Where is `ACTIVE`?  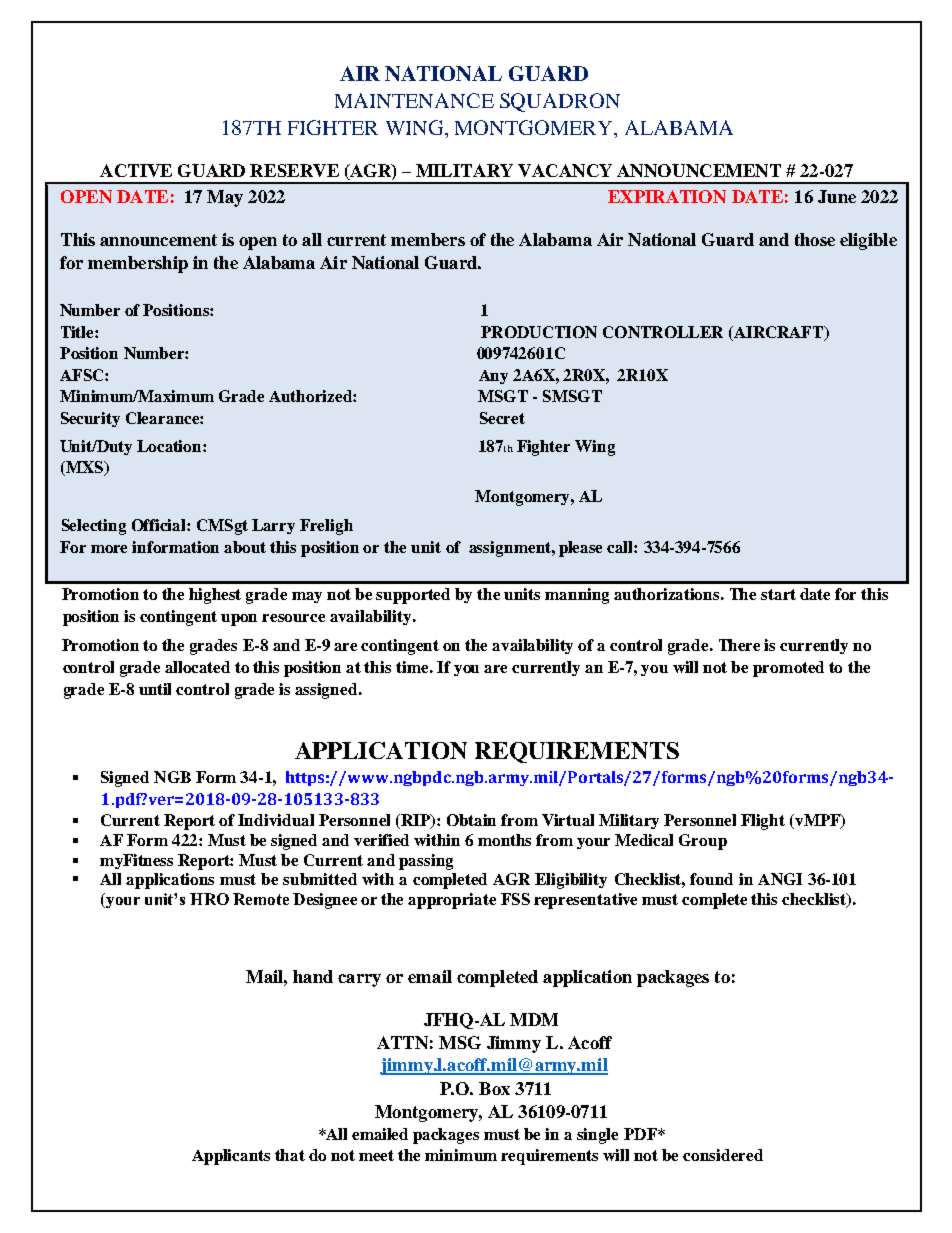 ACTIVE is located at coordinates (136, 170).
